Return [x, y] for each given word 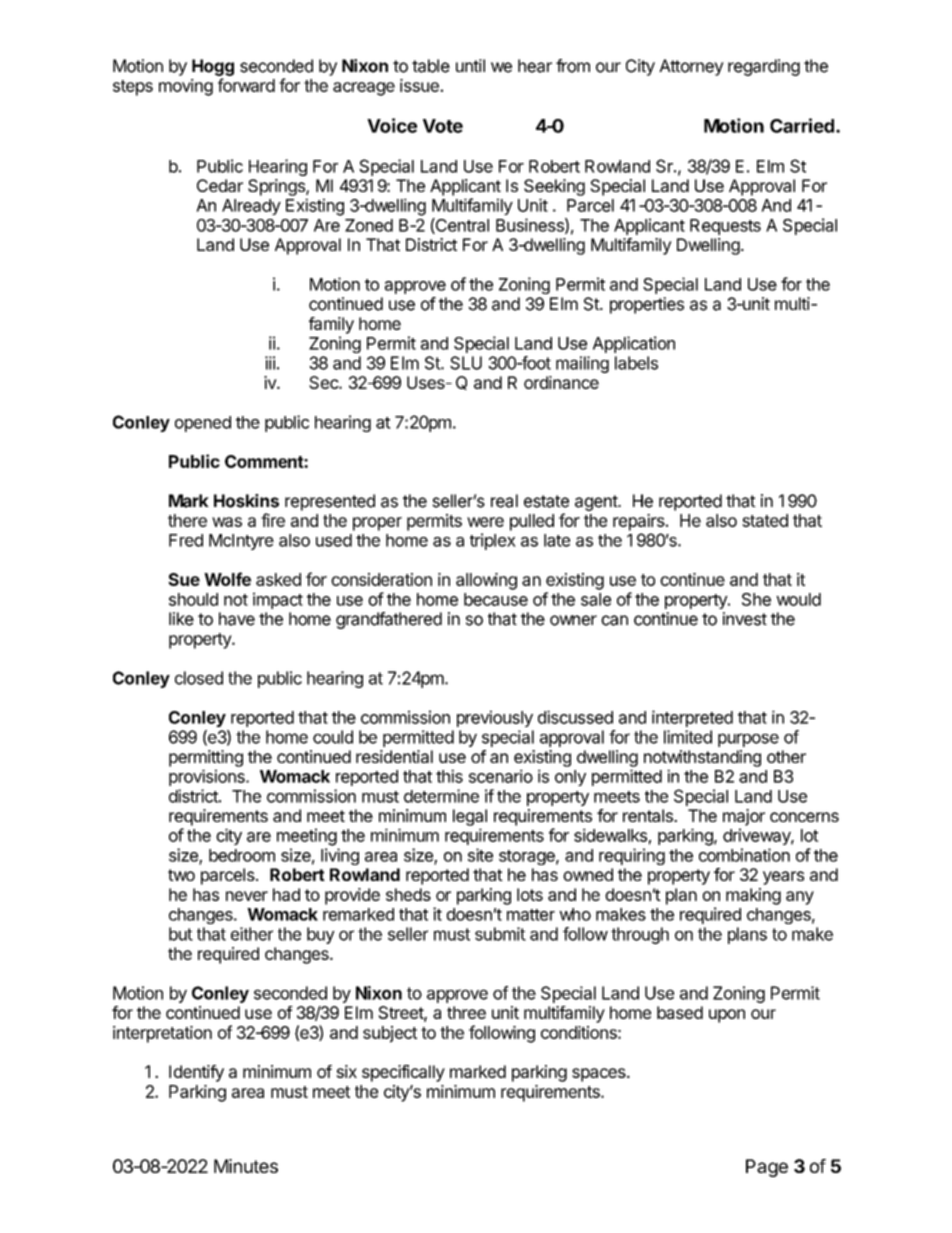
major [744, 817]
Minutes [246, 1166]
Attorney [691, 67]
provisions [208, 777]
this [449, 776]
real [504, 501]
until [470, 65]
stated [765, 520]
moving [186, 87]
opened [203, 424]
